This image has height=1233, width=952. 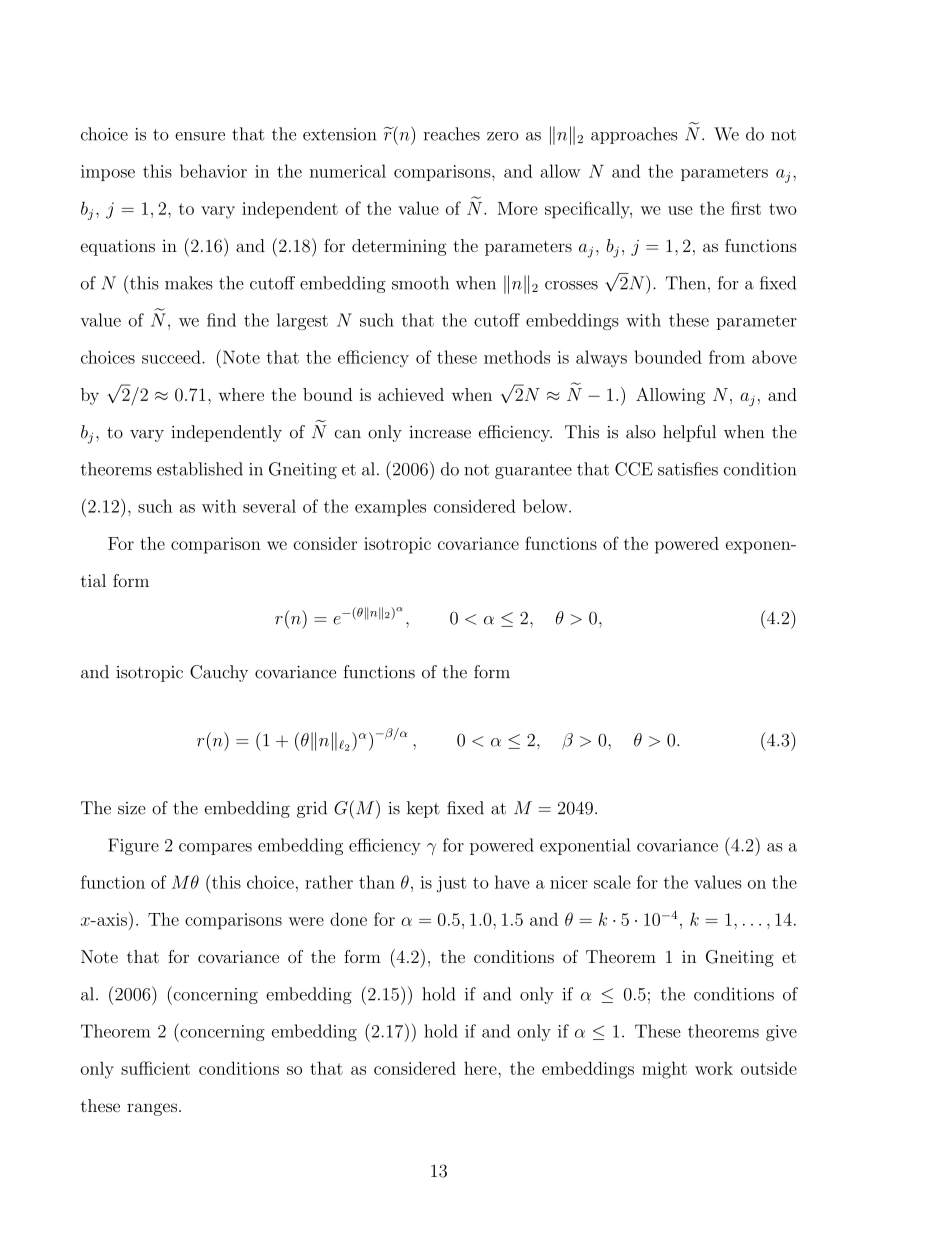 What do you see at coordinates (727, 357) in the image?
I see `from` at bounding box center [727, 357].
